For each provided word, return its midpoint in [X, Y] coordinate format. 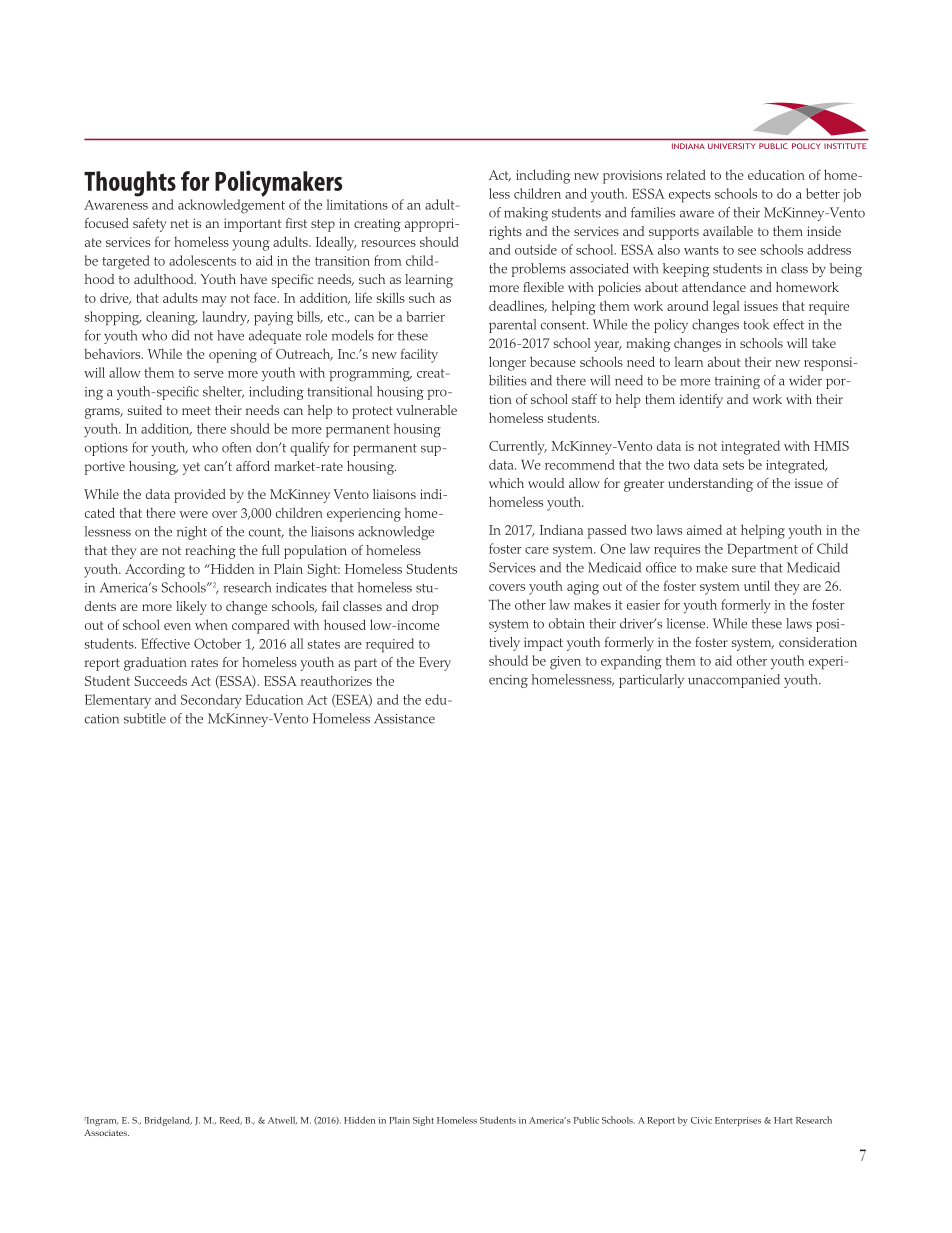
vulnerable [426, 410]
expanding [631, 662]
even [177, 626]
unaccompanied [734, 681]
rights [505, 233]
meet [196, 410]
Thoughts [130, 184]
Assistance [404, 719]
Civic [701, 1120]
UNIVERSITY [731, 146]
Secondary [211, 701]
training [737, 382]
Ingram [101, 1121]
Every [435, 664]
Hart [783, 1120]
